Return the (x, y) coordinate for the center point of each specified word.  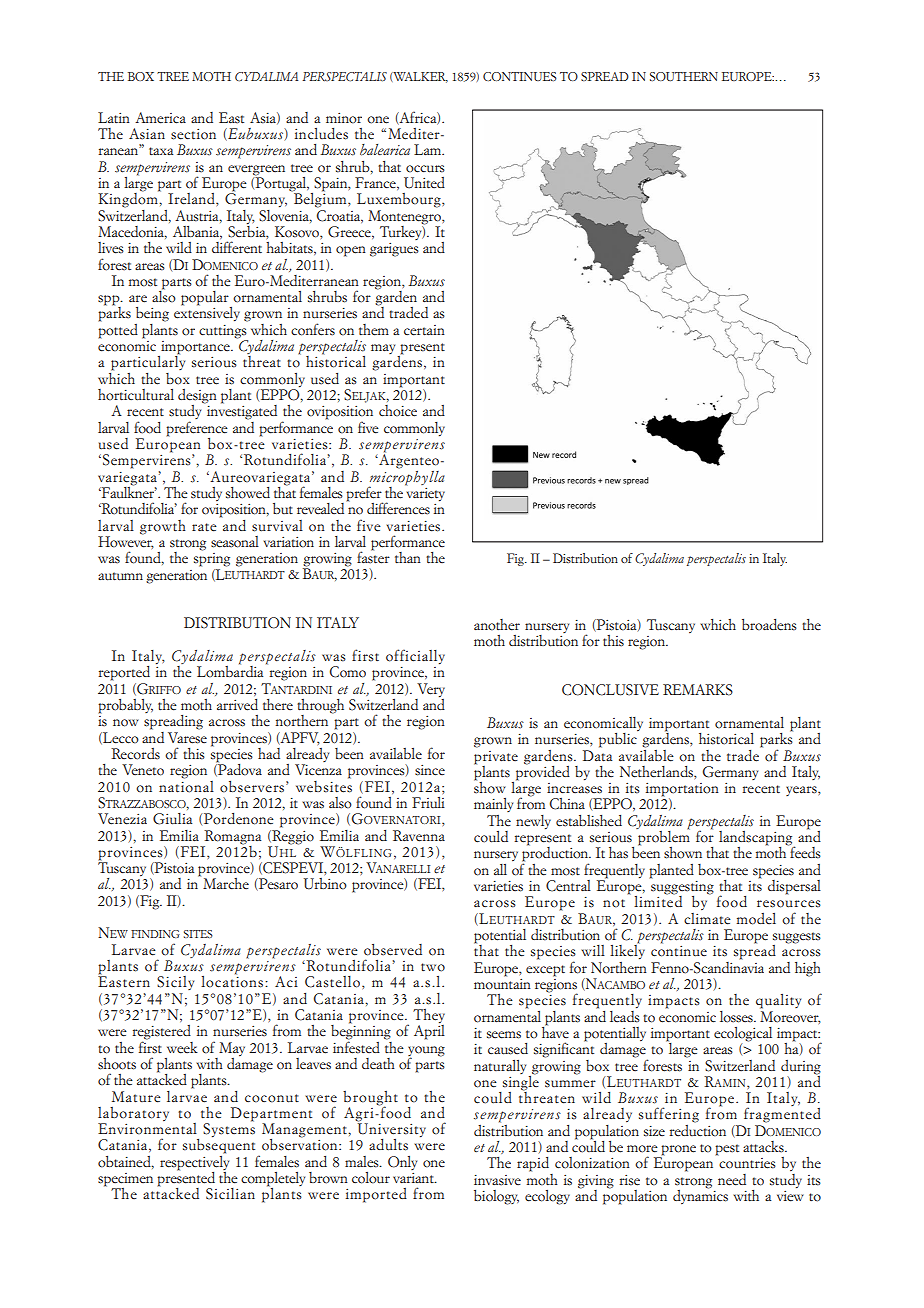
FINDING (155, 934)
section (193, 134)
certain (424, 330)
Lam (429, 149)
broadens (769, 625)
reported (124, 673)
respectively (194, 1163)
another (497, 625)
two (433, 967)
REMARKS (698, 690)
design (197, 397)
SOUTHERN (684, 76)
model (756, 919)
